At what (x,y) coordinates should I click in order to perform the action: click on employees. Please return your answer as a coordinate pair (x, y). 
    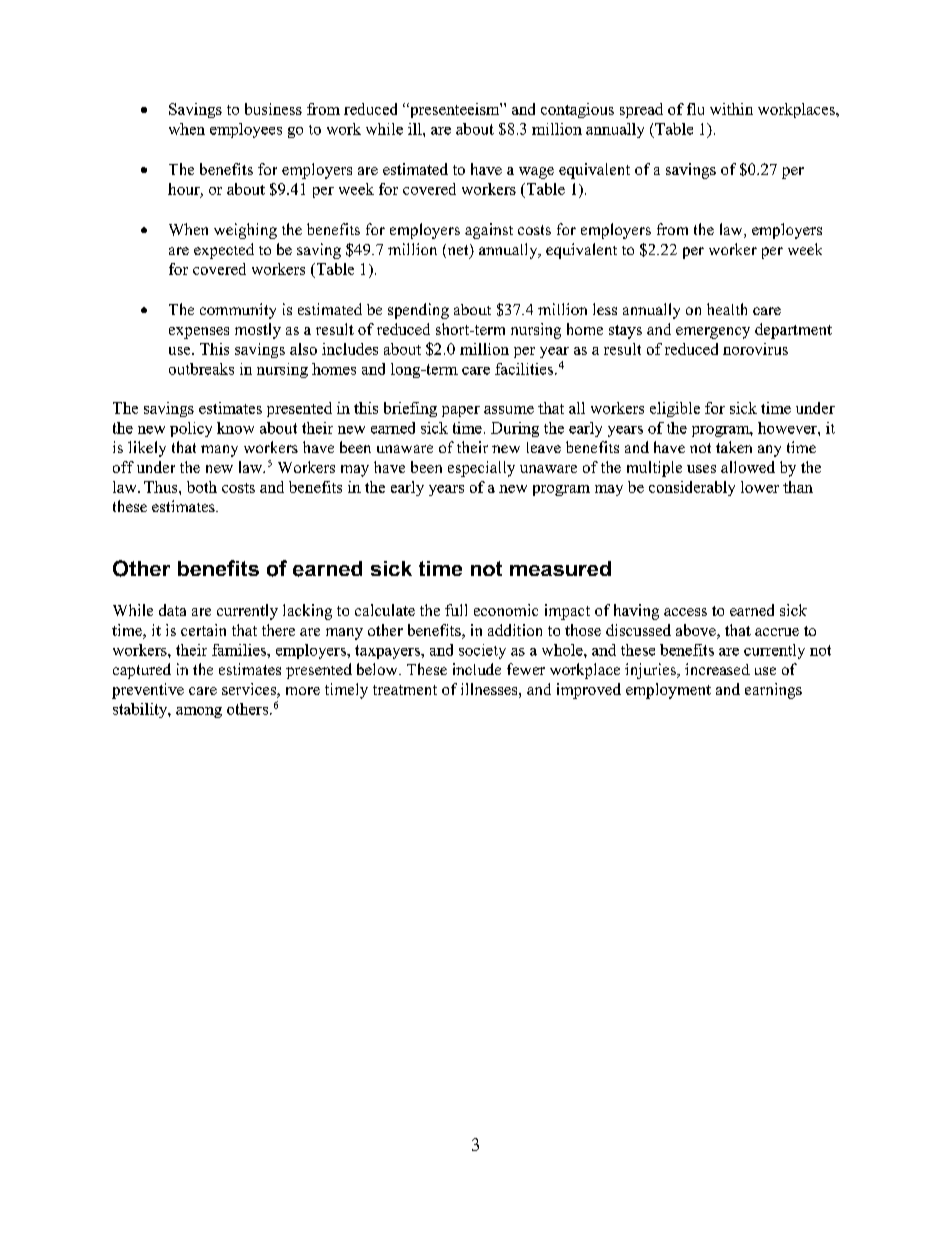
    Looking at the image, I should click on (246, 130).
